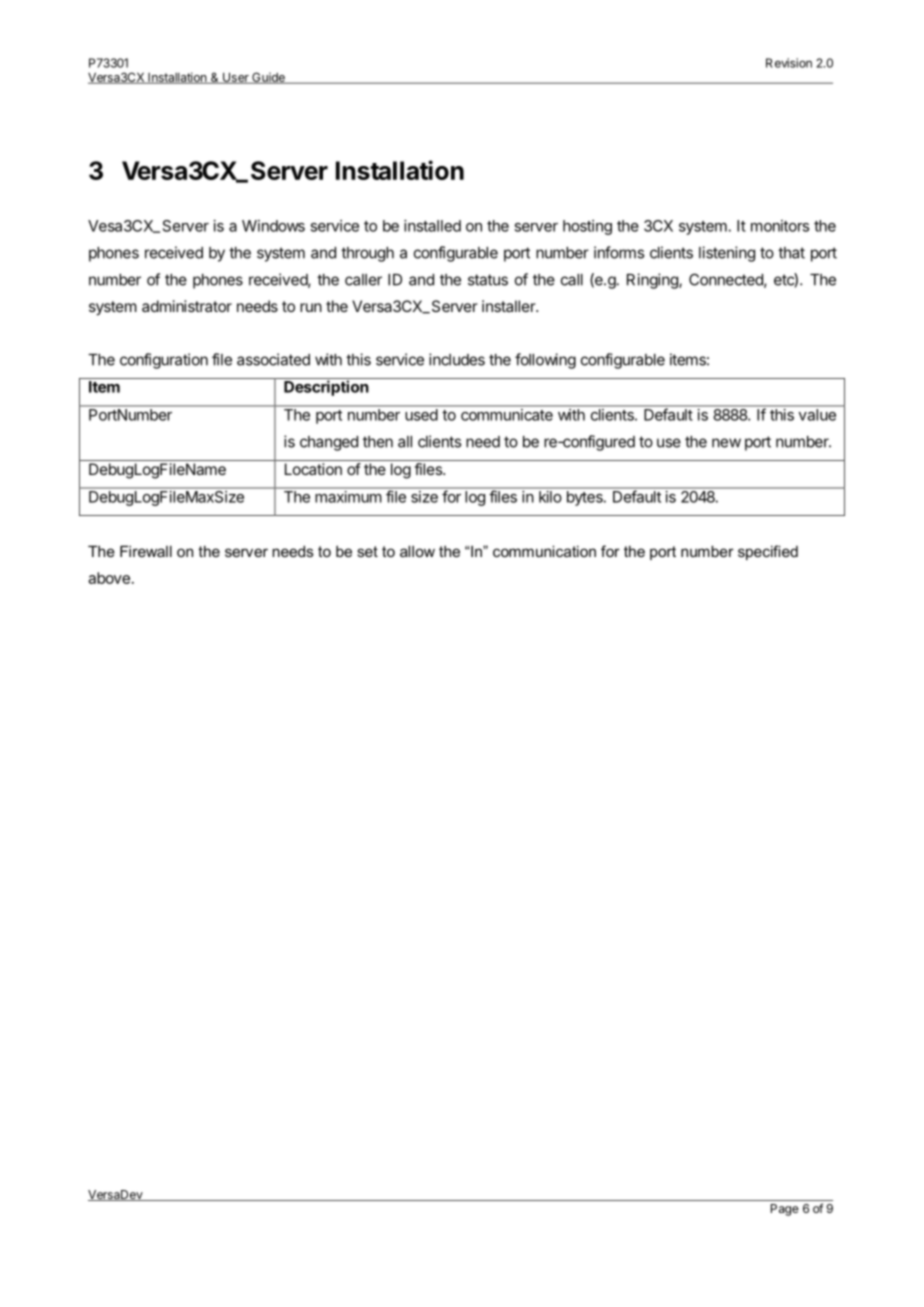  I want to click on communication, so click(544, 551).
